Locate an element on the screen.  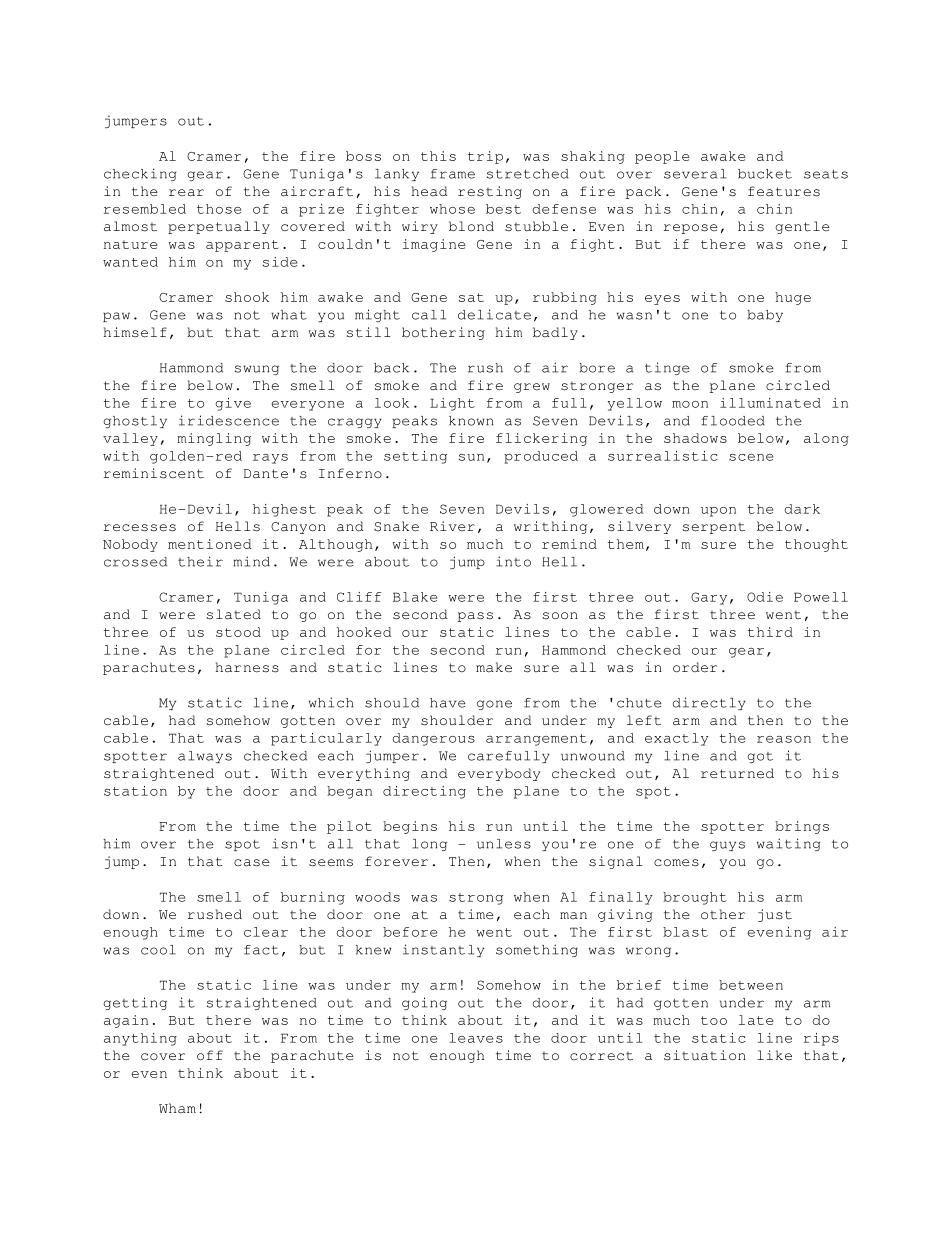
sun is located at coordinates (471, 457).
